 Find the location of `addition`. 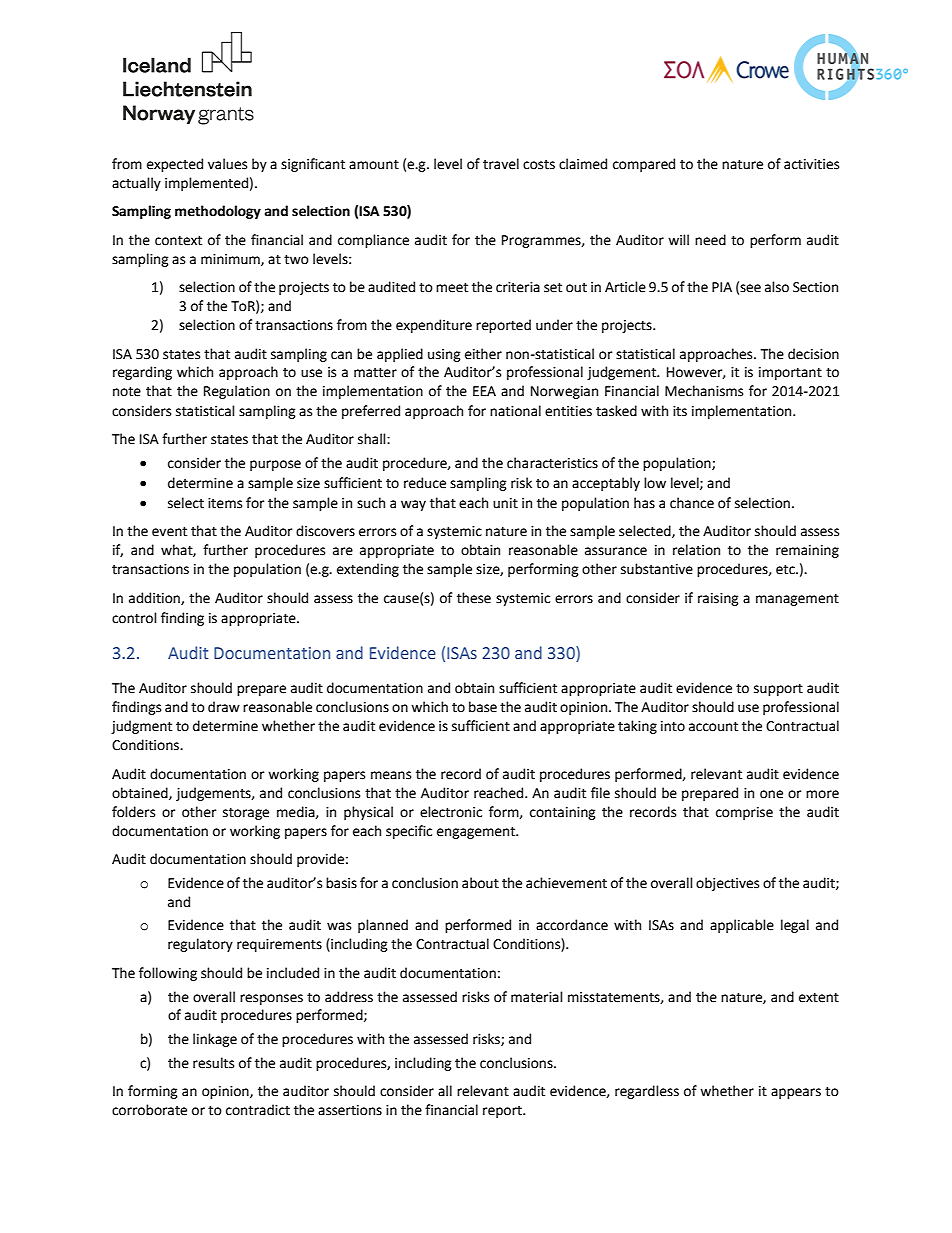

addition is located at coordinates (155, 598).
